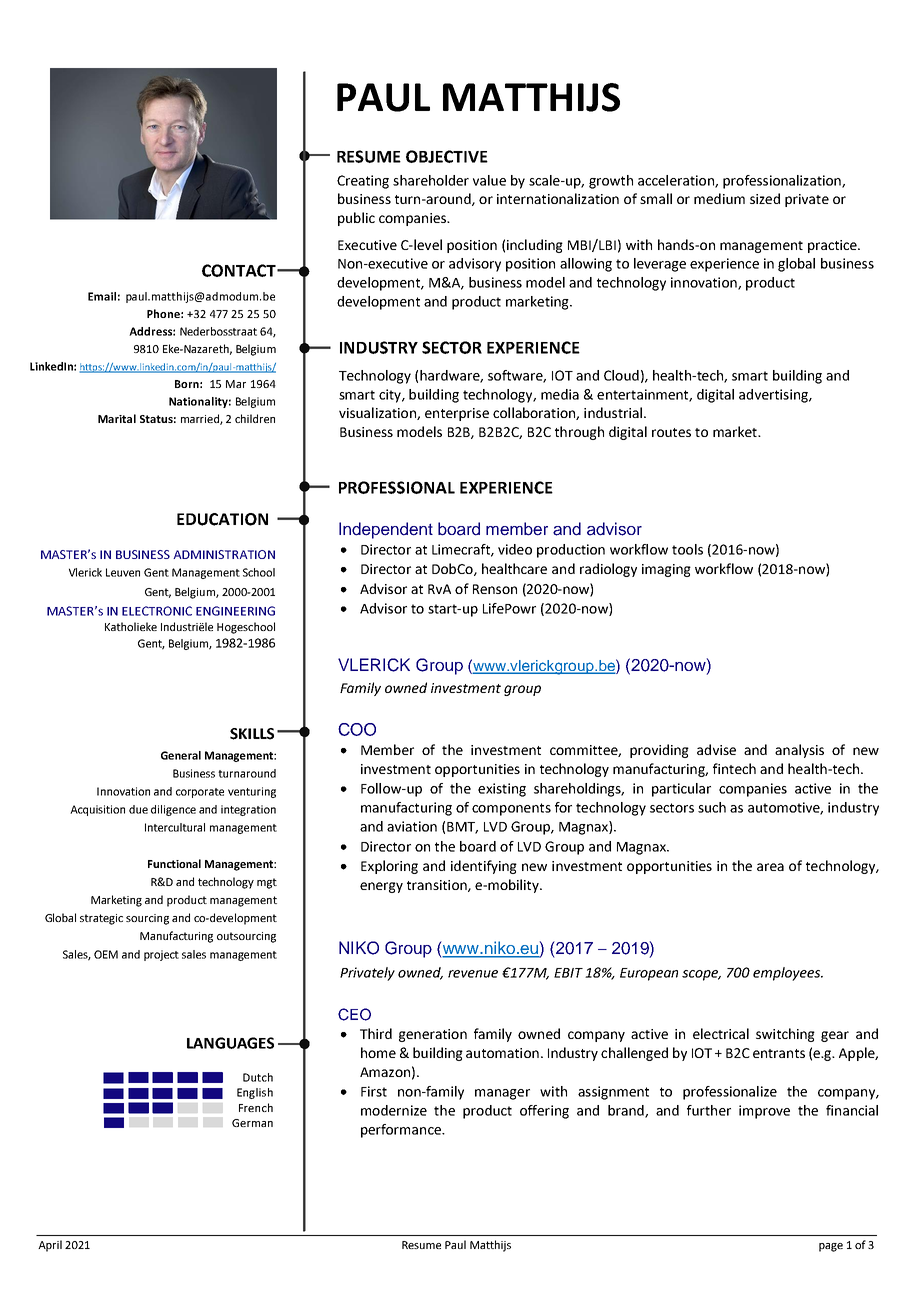  I want to click on performance, so click(402, 1131).
